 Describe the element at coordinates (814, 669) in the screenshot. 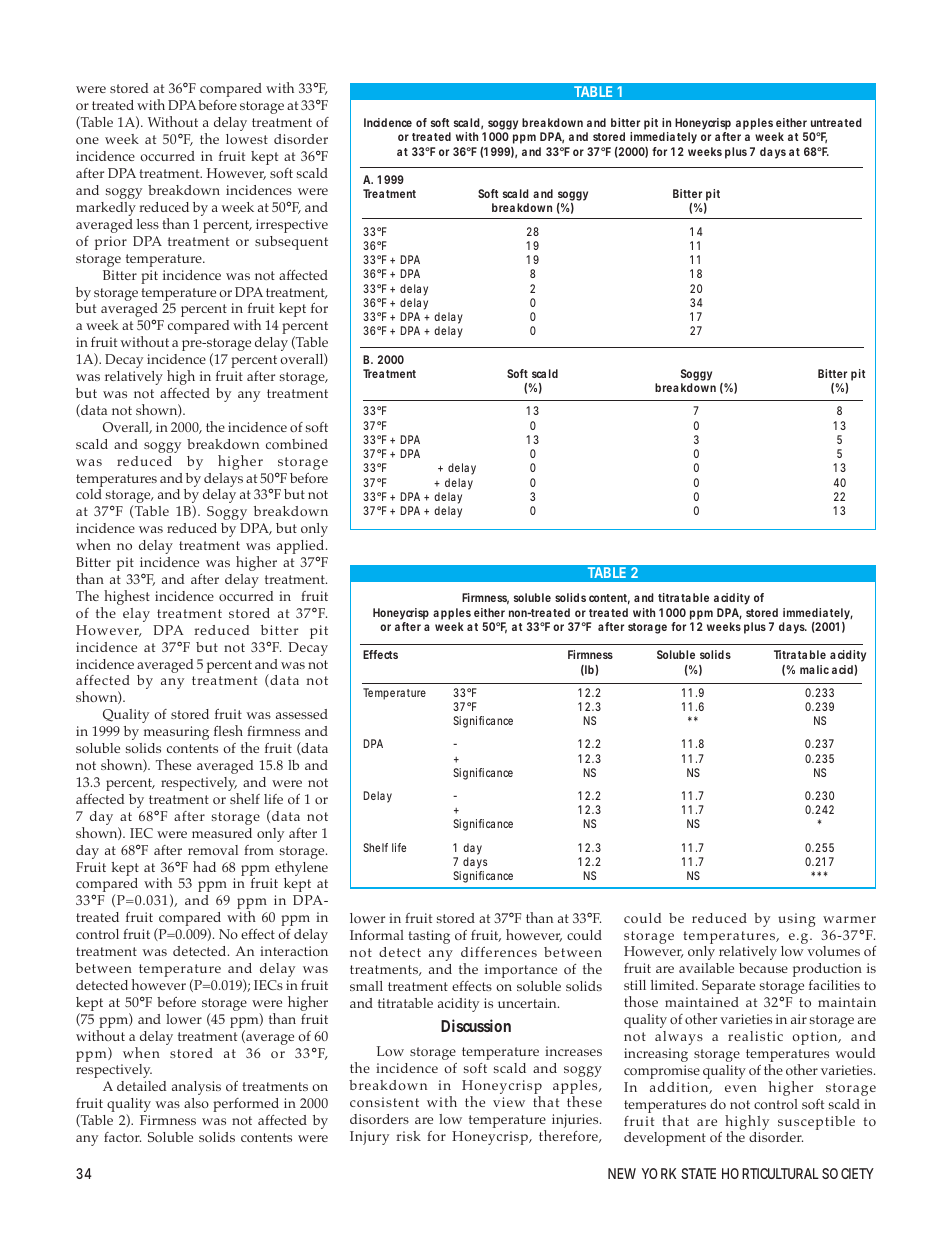

I see `malic` at that location.
